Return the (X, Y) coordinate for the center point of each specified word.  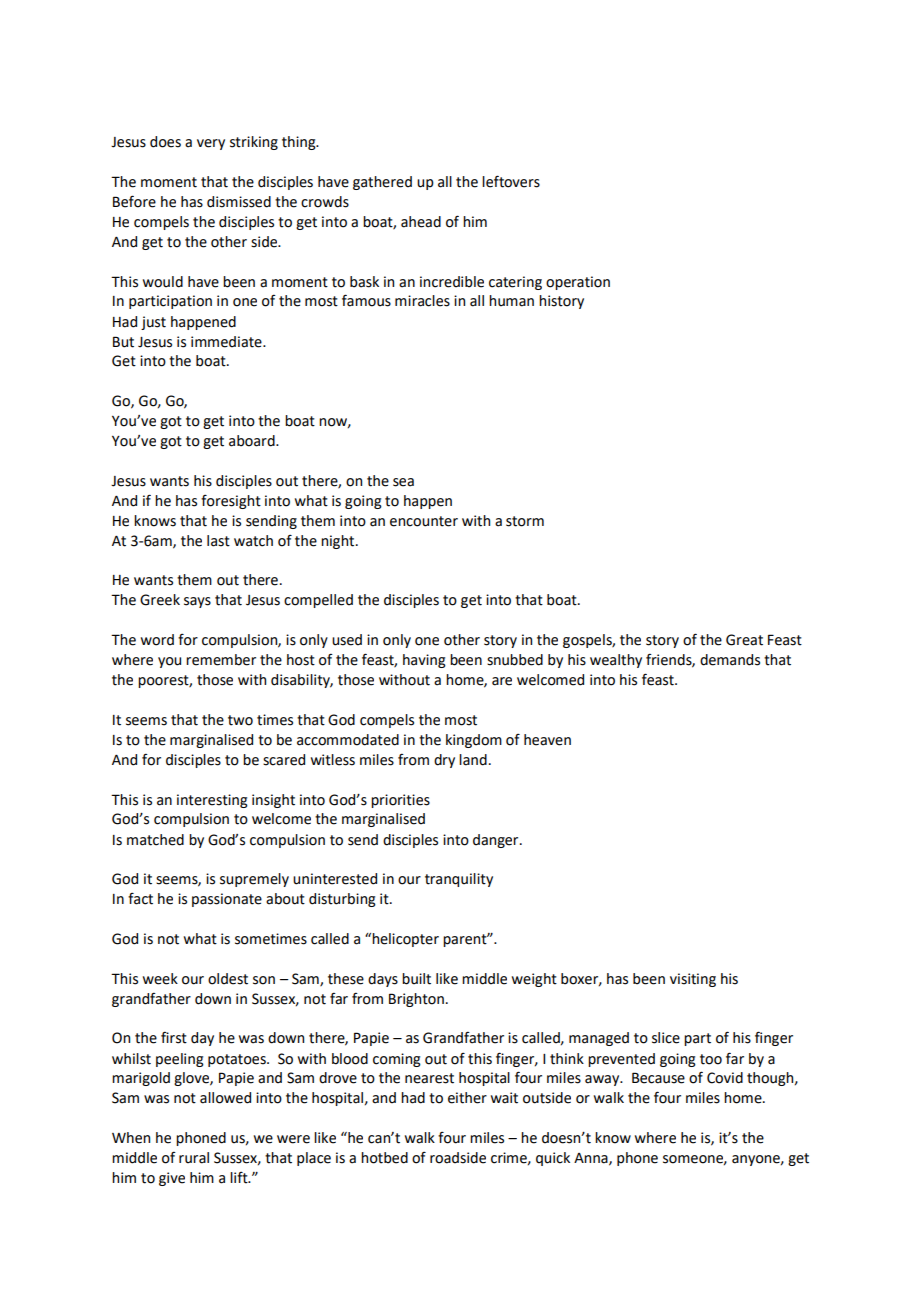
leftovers (511, 181)
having (424, 661)
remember (221, 660)
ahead (421, 222)
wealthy (616, 661)
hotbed (384, 1158)
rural (194, 1158)
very (211, 144)
